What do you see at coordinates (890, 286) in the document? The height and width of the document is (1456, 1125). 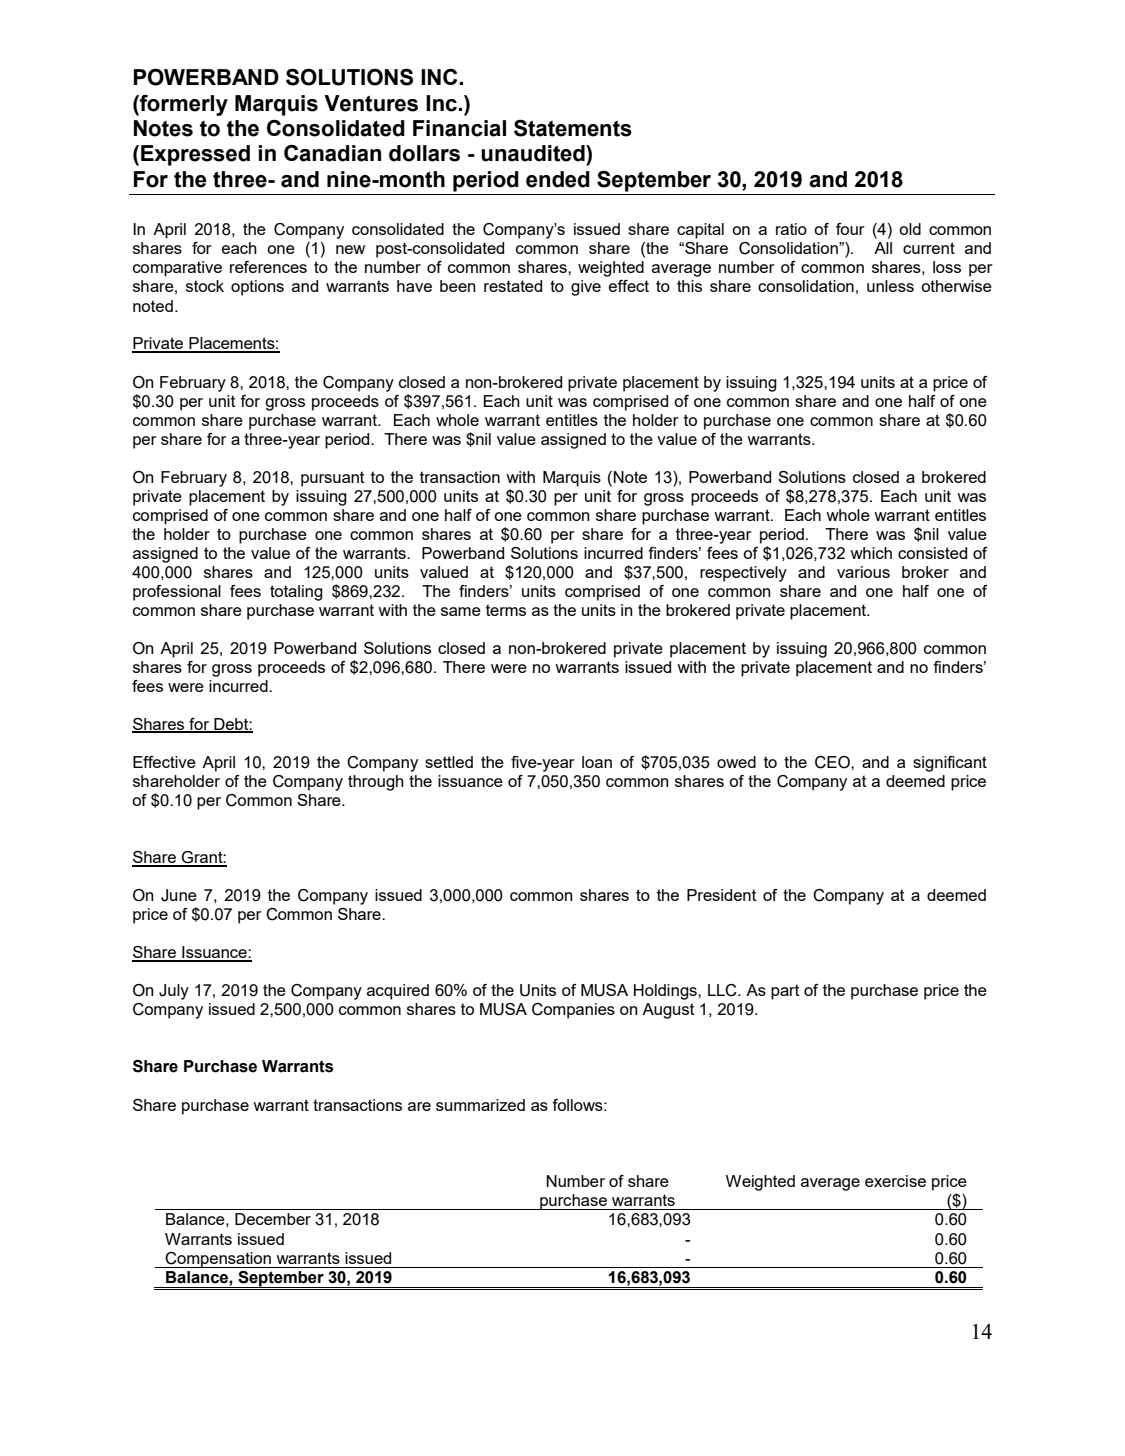 I see `unless` at bounding box center [890, 286].
